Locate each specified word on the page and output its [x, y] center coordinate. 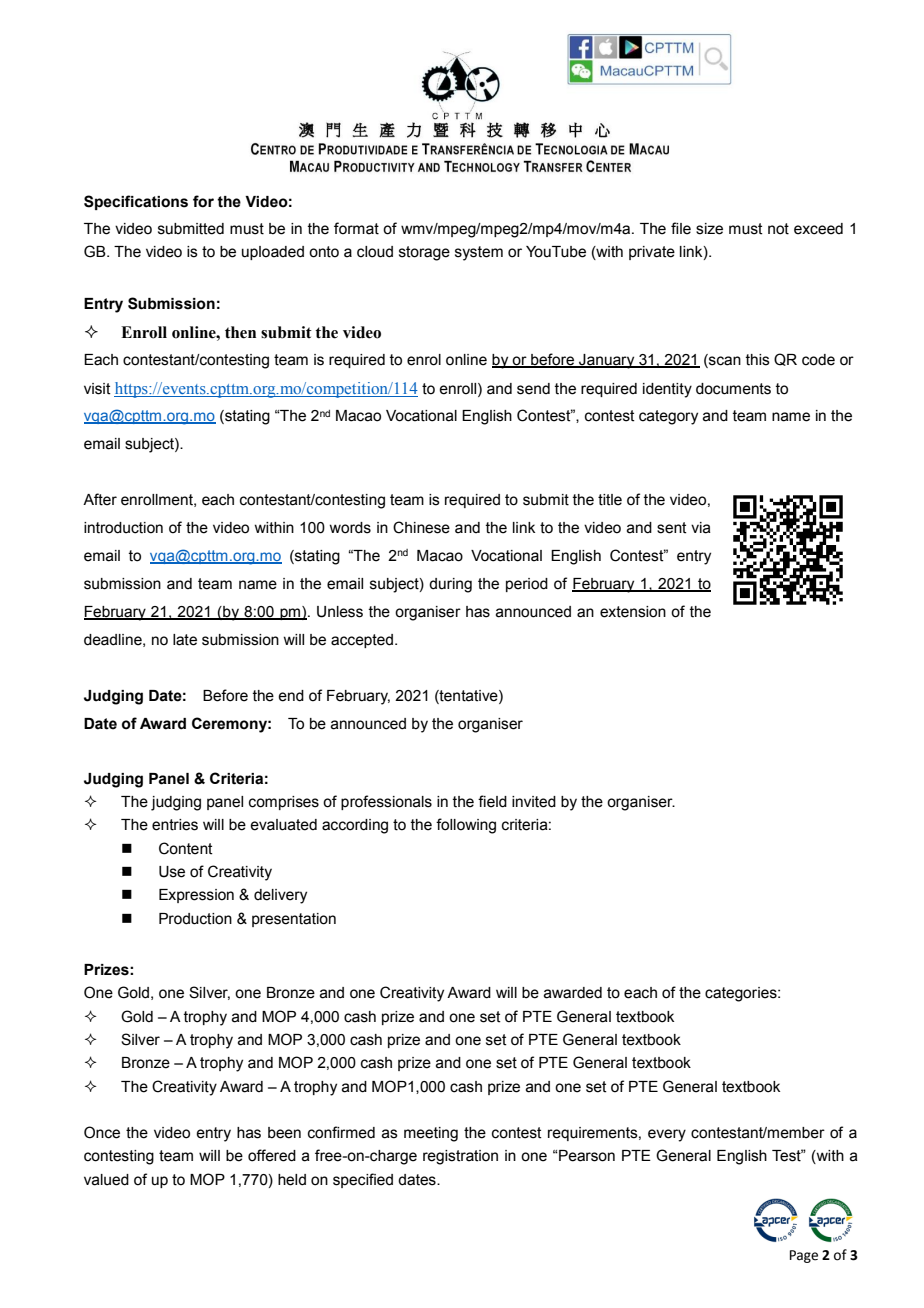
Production [195, 919]
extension [633, 612]
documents [733, 389]
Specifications [136, 202]
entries [175, 825]
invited [534, 802]
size [709, 229]
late [185, 640]
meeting [431, 1134]
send [533, 389]
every [667, 1135]
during [450, 585]
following [466, 826]
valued [106, 1180]
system [479, 253]
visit [97, 389]
